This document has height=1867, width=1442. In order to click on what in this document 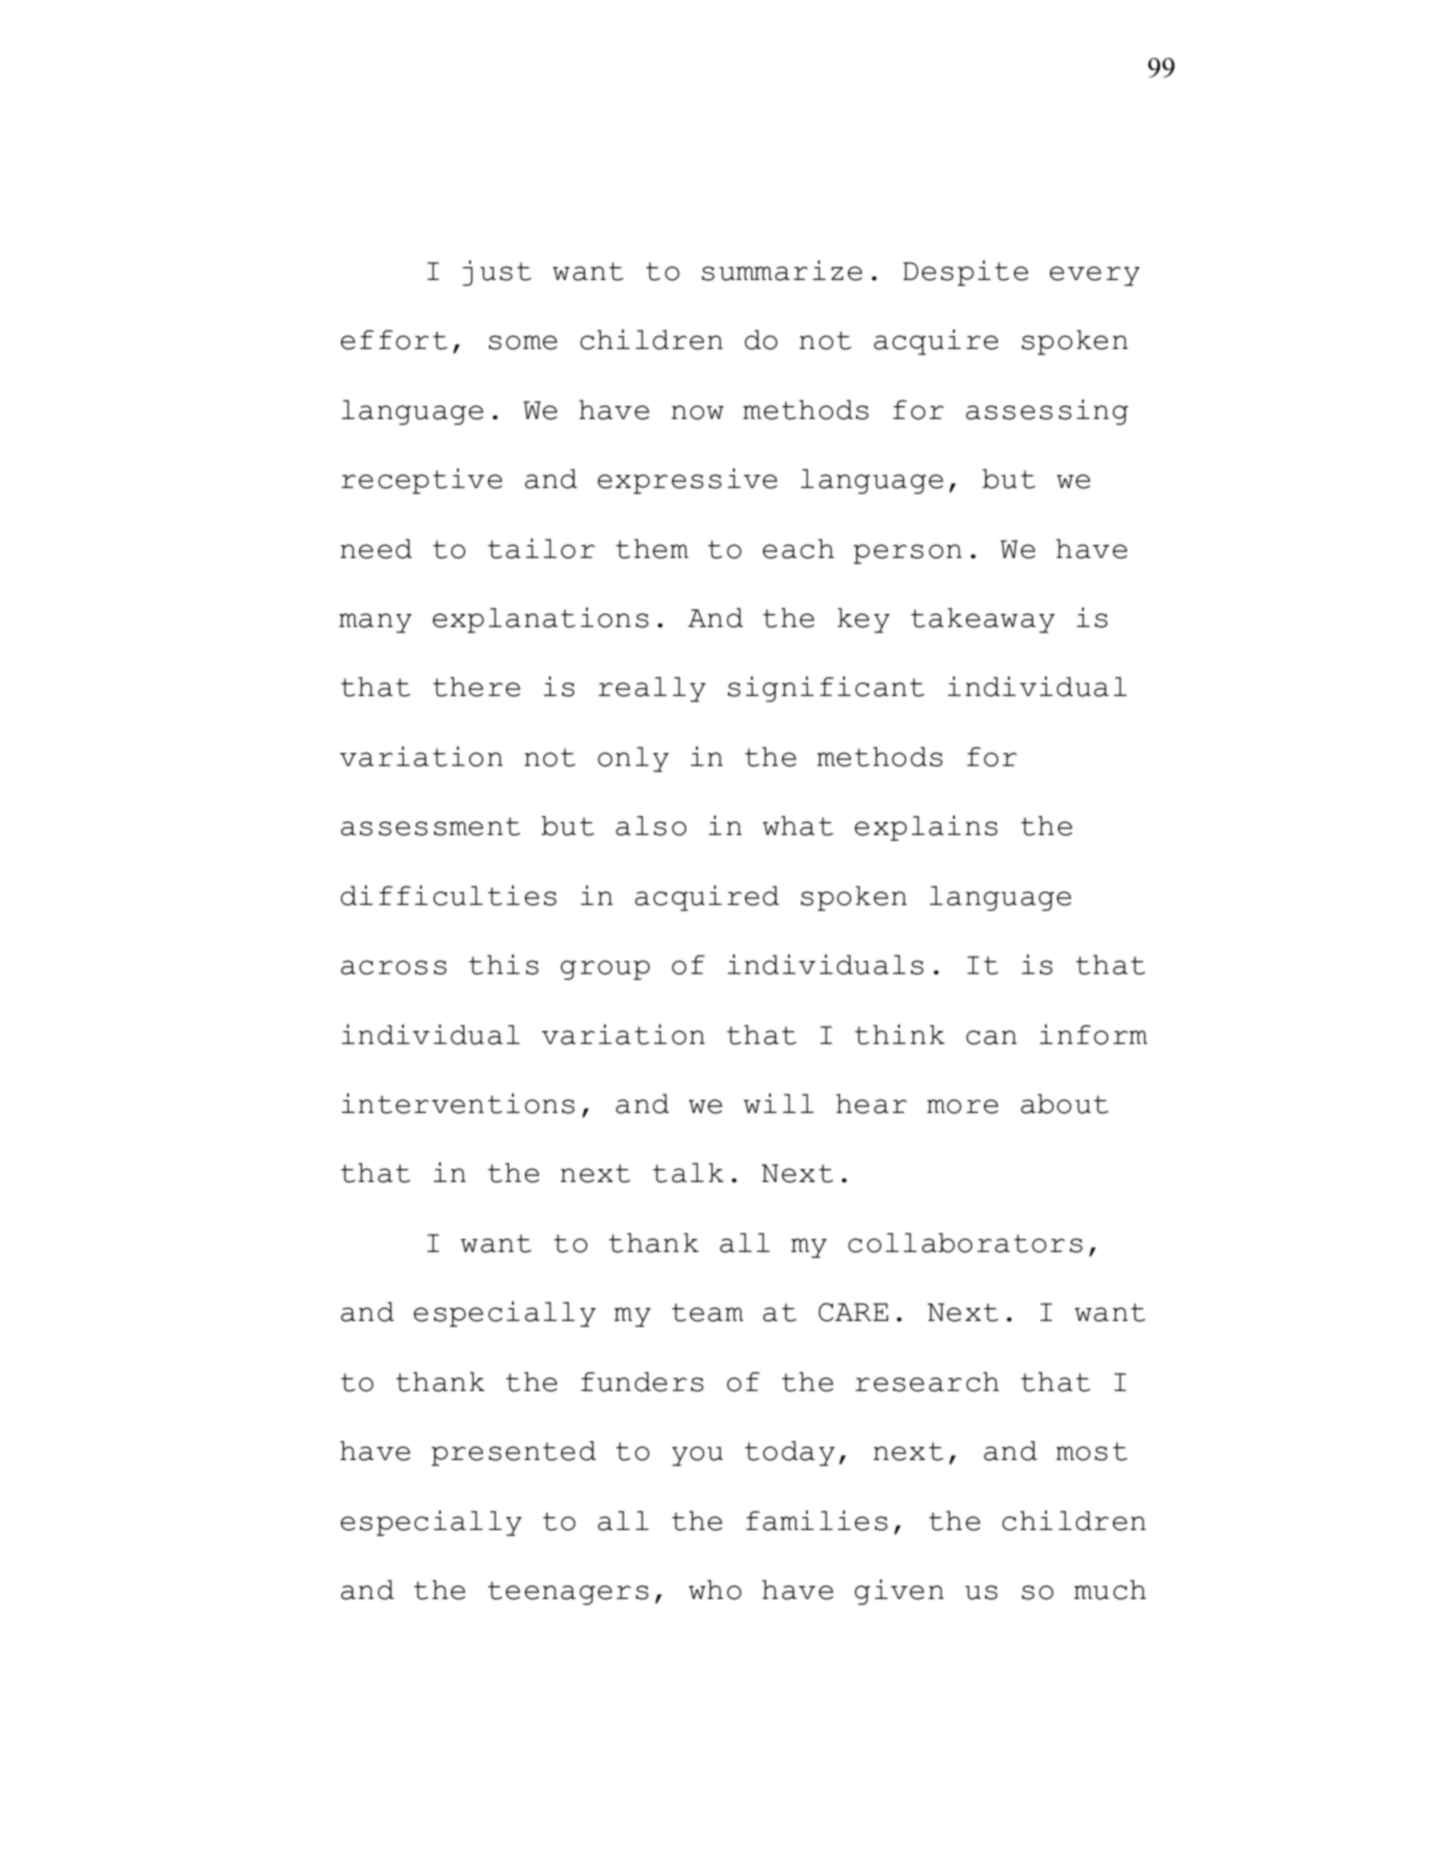, I will do `click(798, 826)`.
